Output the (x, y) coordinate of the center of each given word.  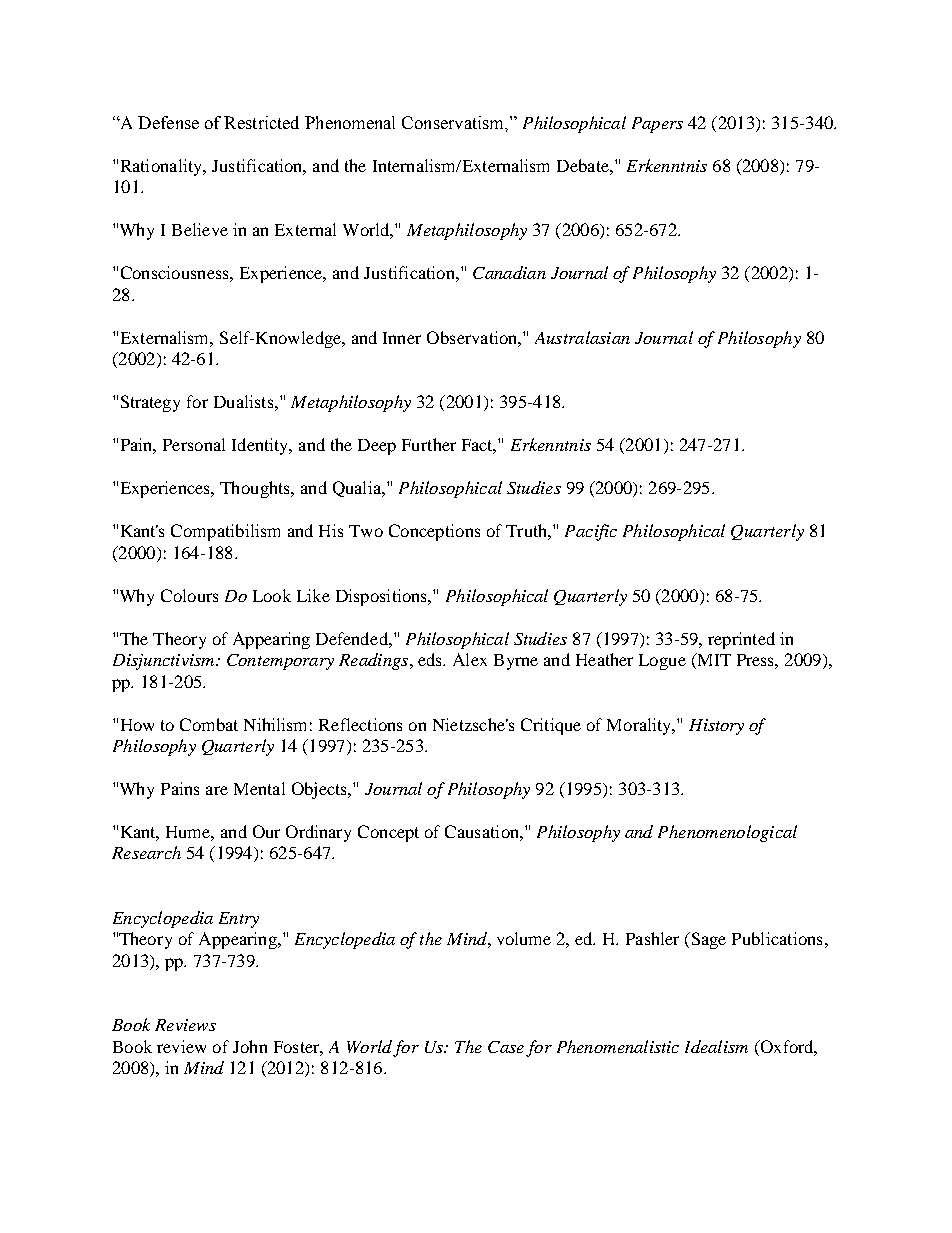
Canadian (509, 272)
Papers (657, 125)
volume (524, 938)
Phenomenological (727, 833)
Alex (470, 659)
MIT (713, 661)
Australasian (582, 337)
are (217, 790)
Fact (479, 446)
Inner (402, 338)
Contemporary (280, 662)
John (250, 1046)
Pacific (591, 532)
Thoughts (256, 489)
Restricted (261, 122)
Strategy (150, 403)
